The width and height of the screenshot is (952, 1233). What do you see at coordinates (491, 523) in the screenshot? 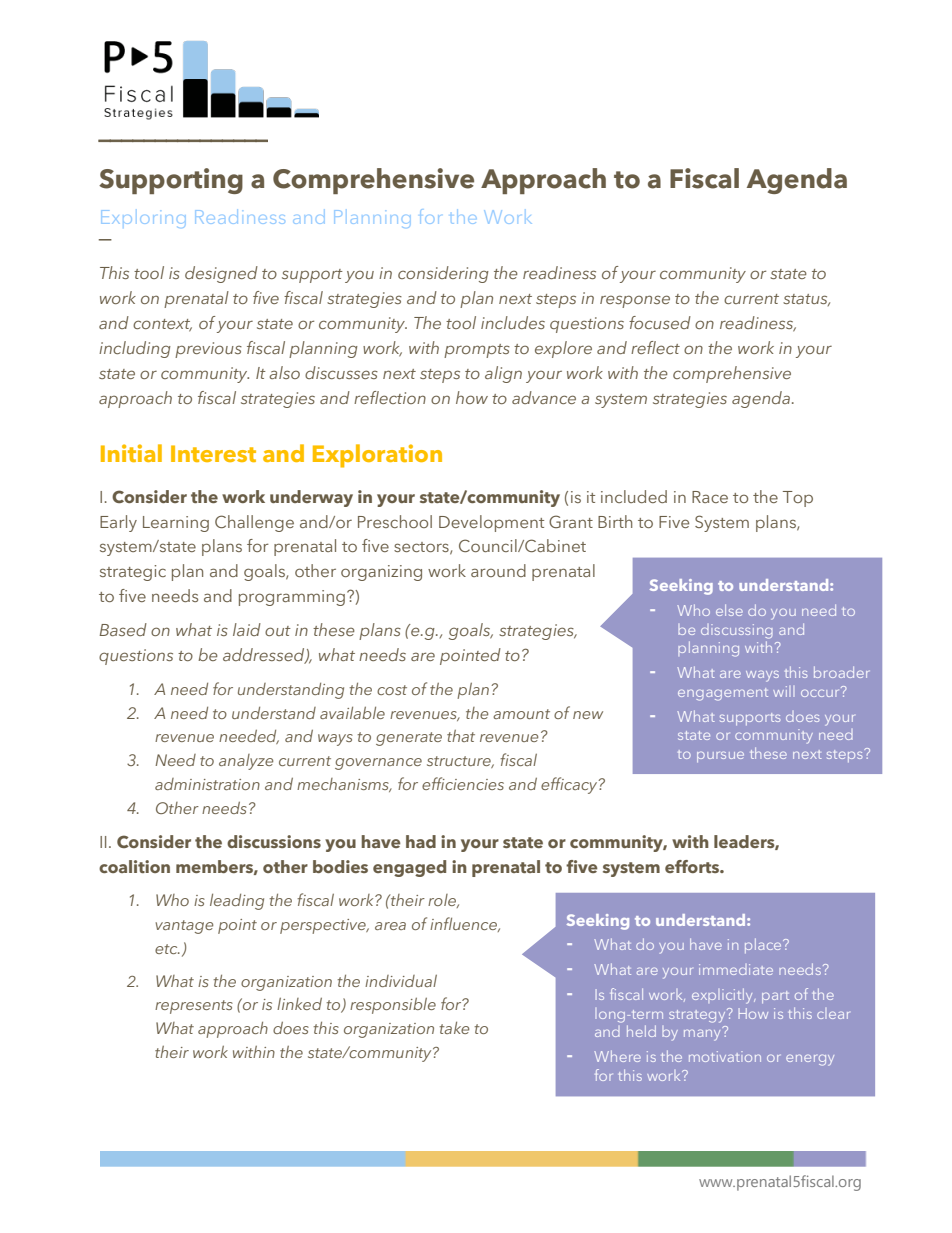
I see `Development` at bounding box center [491, 523].
